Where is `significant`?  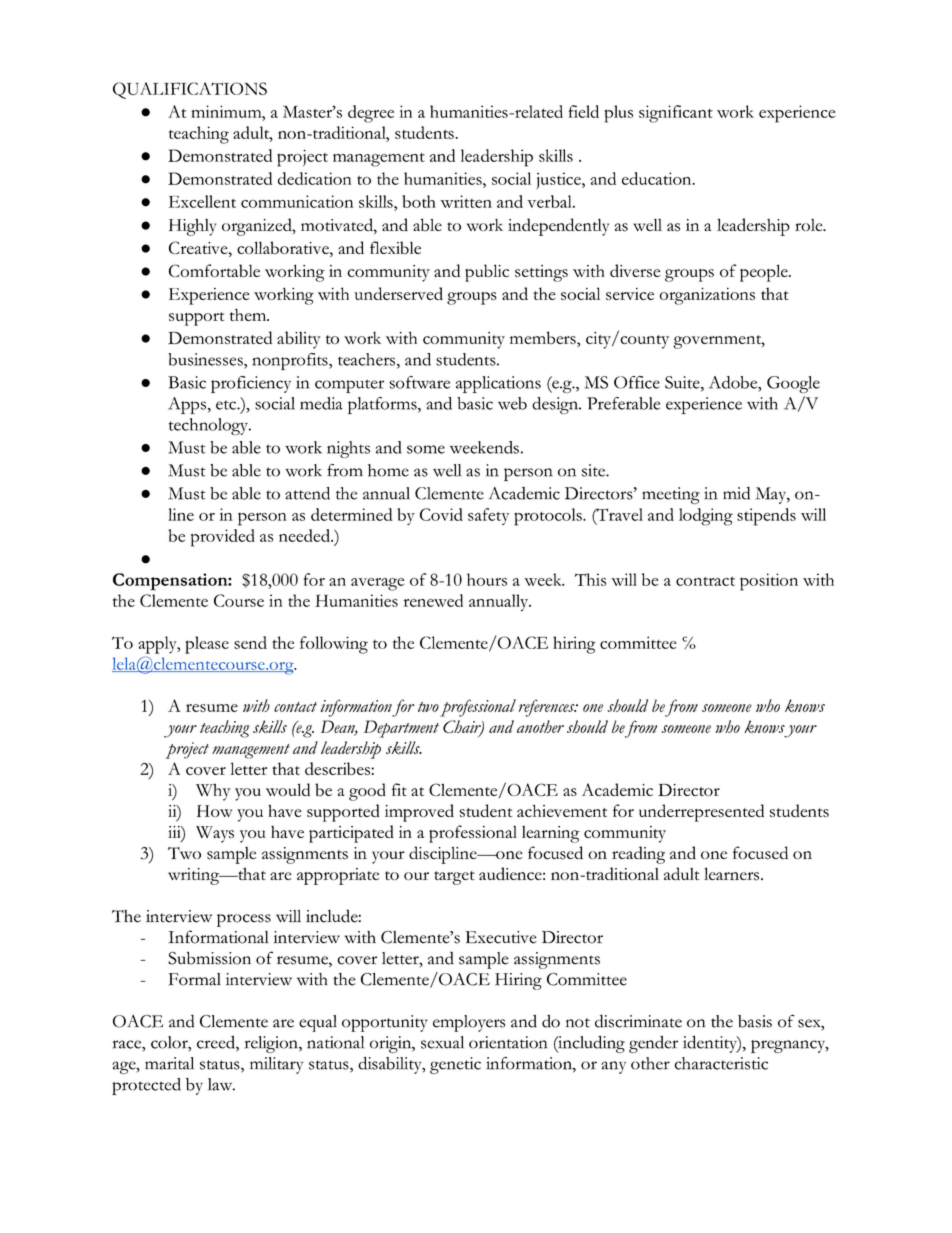
significant is located at coordinates (676, 114).
